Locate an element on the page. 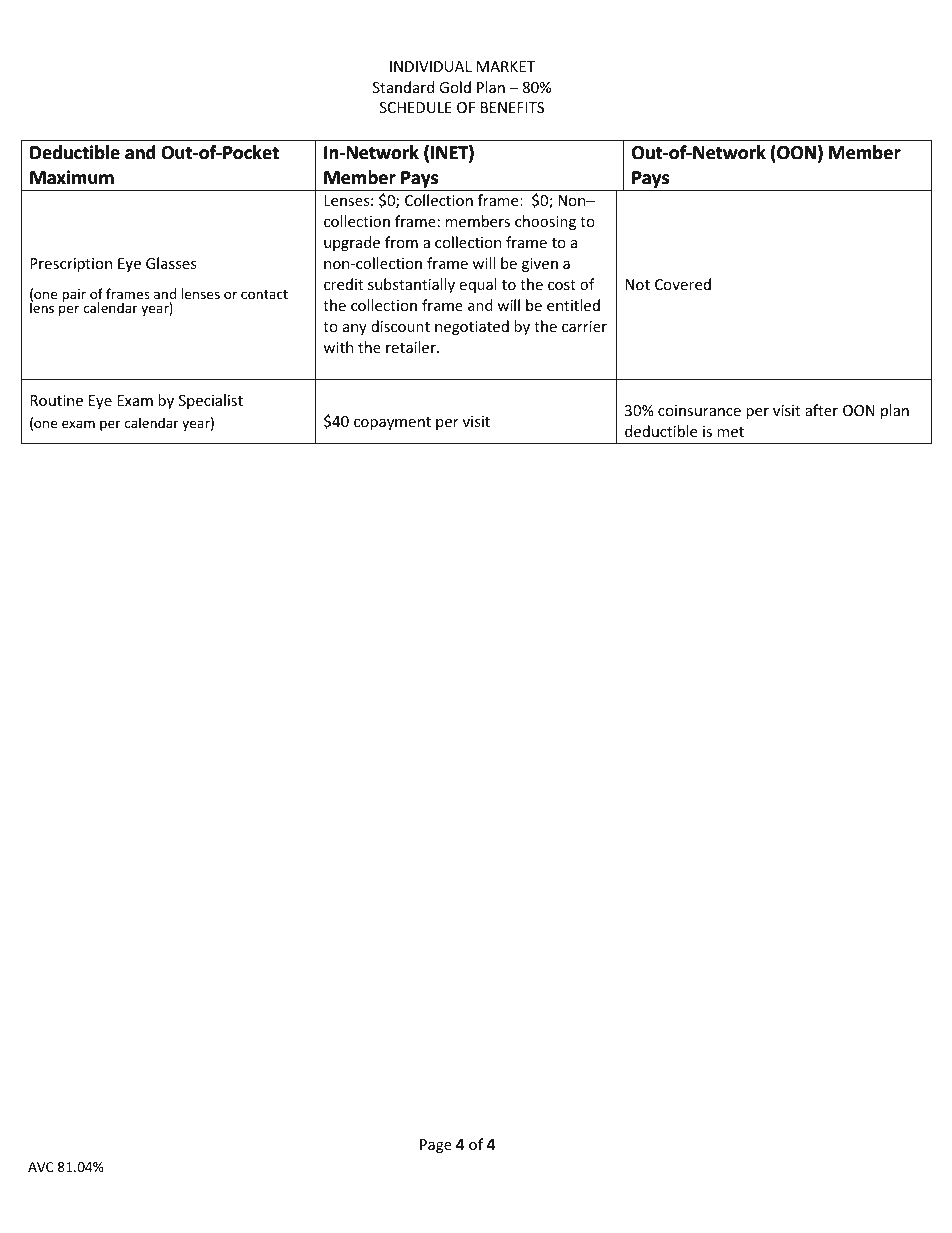 Image resolution: width=952 pixels, height=1233 pixels. coinsurance is located at coordinates (699, 410).
